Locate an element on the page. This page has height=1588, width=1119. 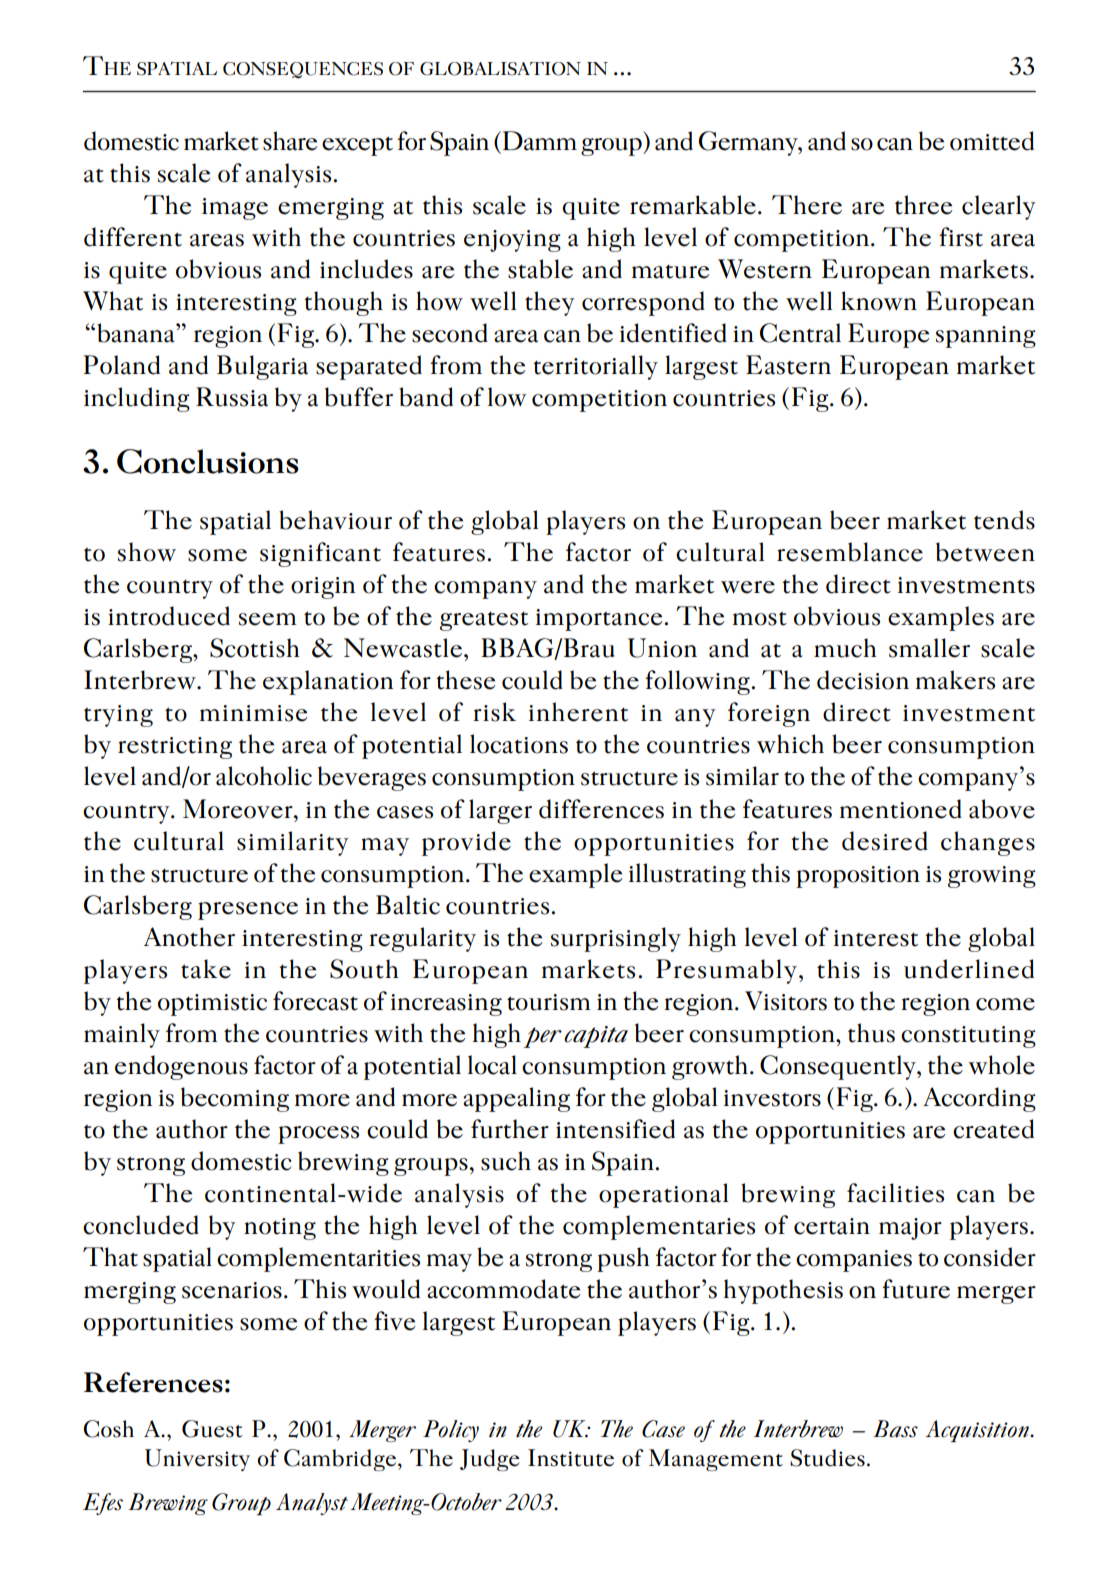
Damm is located at coordinates (540, 141).
